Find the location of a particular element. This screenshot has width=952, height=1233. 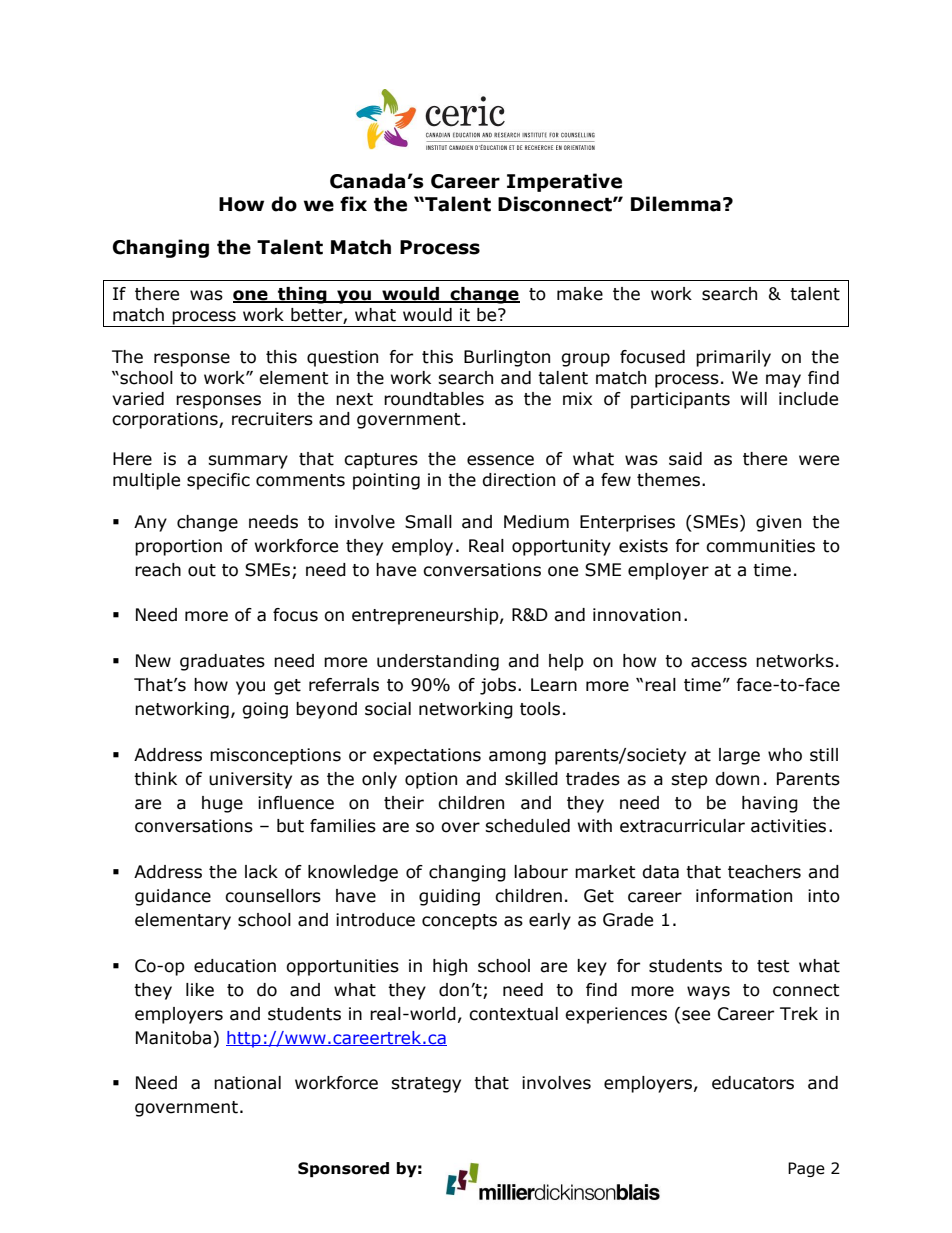

Imperative is located at coordinates (564, 182).
